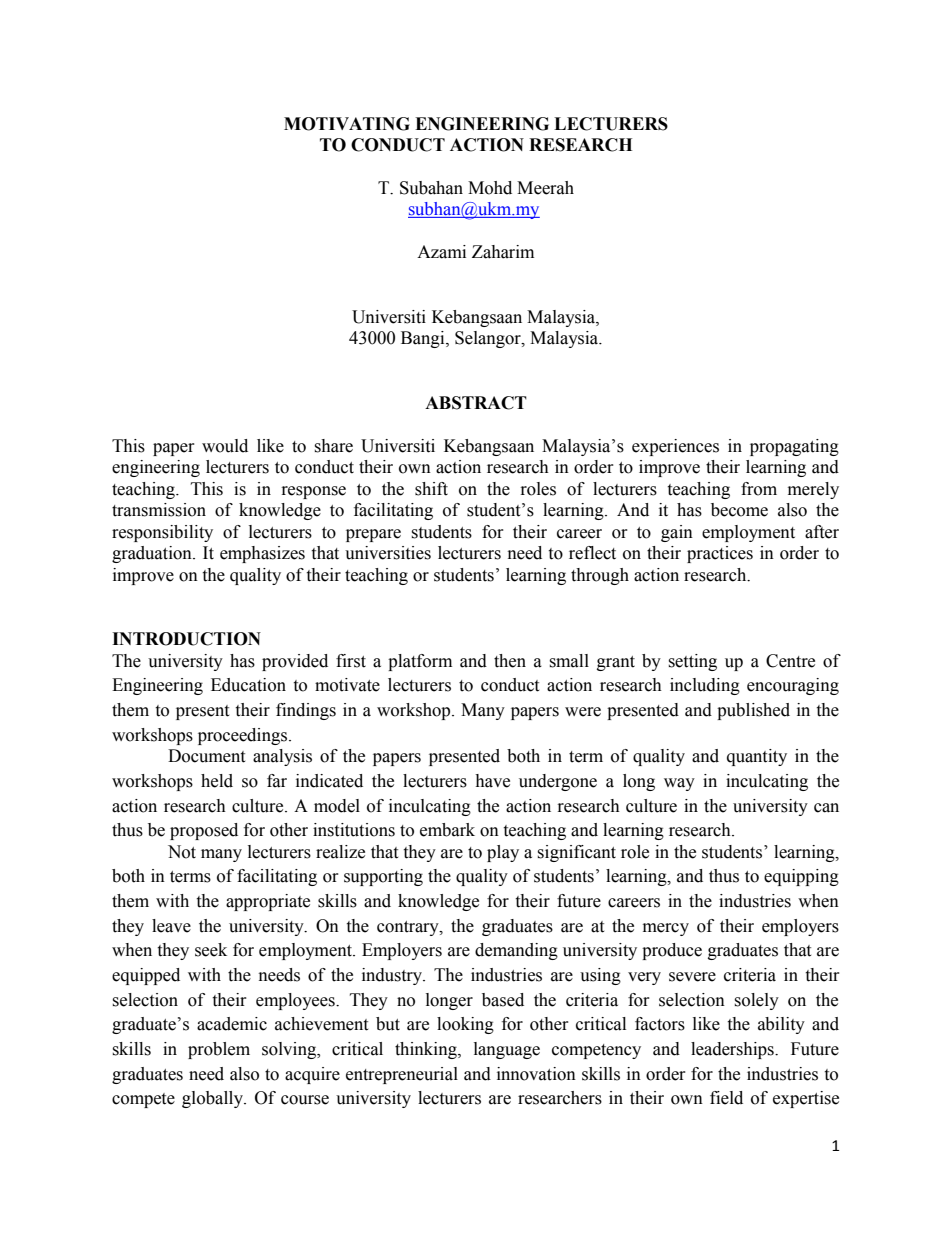 The image size is (952, 1233). What do you see at coordinates (186, 639) in the document?
I see `INTRODUCTION` at bounding box center [186, 639].
